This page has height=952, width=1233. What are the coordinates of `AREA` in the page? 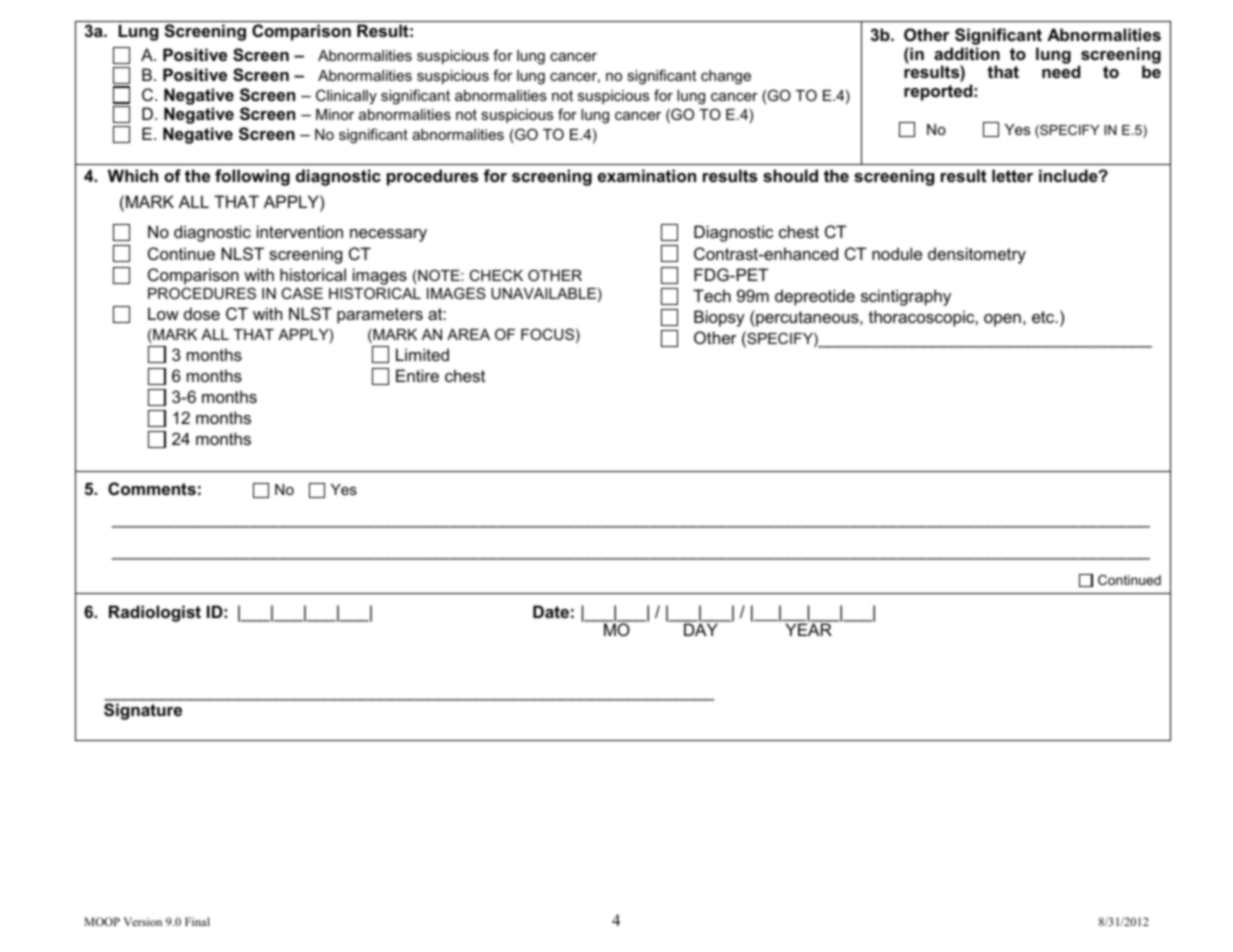 It's located at (468, 334).
